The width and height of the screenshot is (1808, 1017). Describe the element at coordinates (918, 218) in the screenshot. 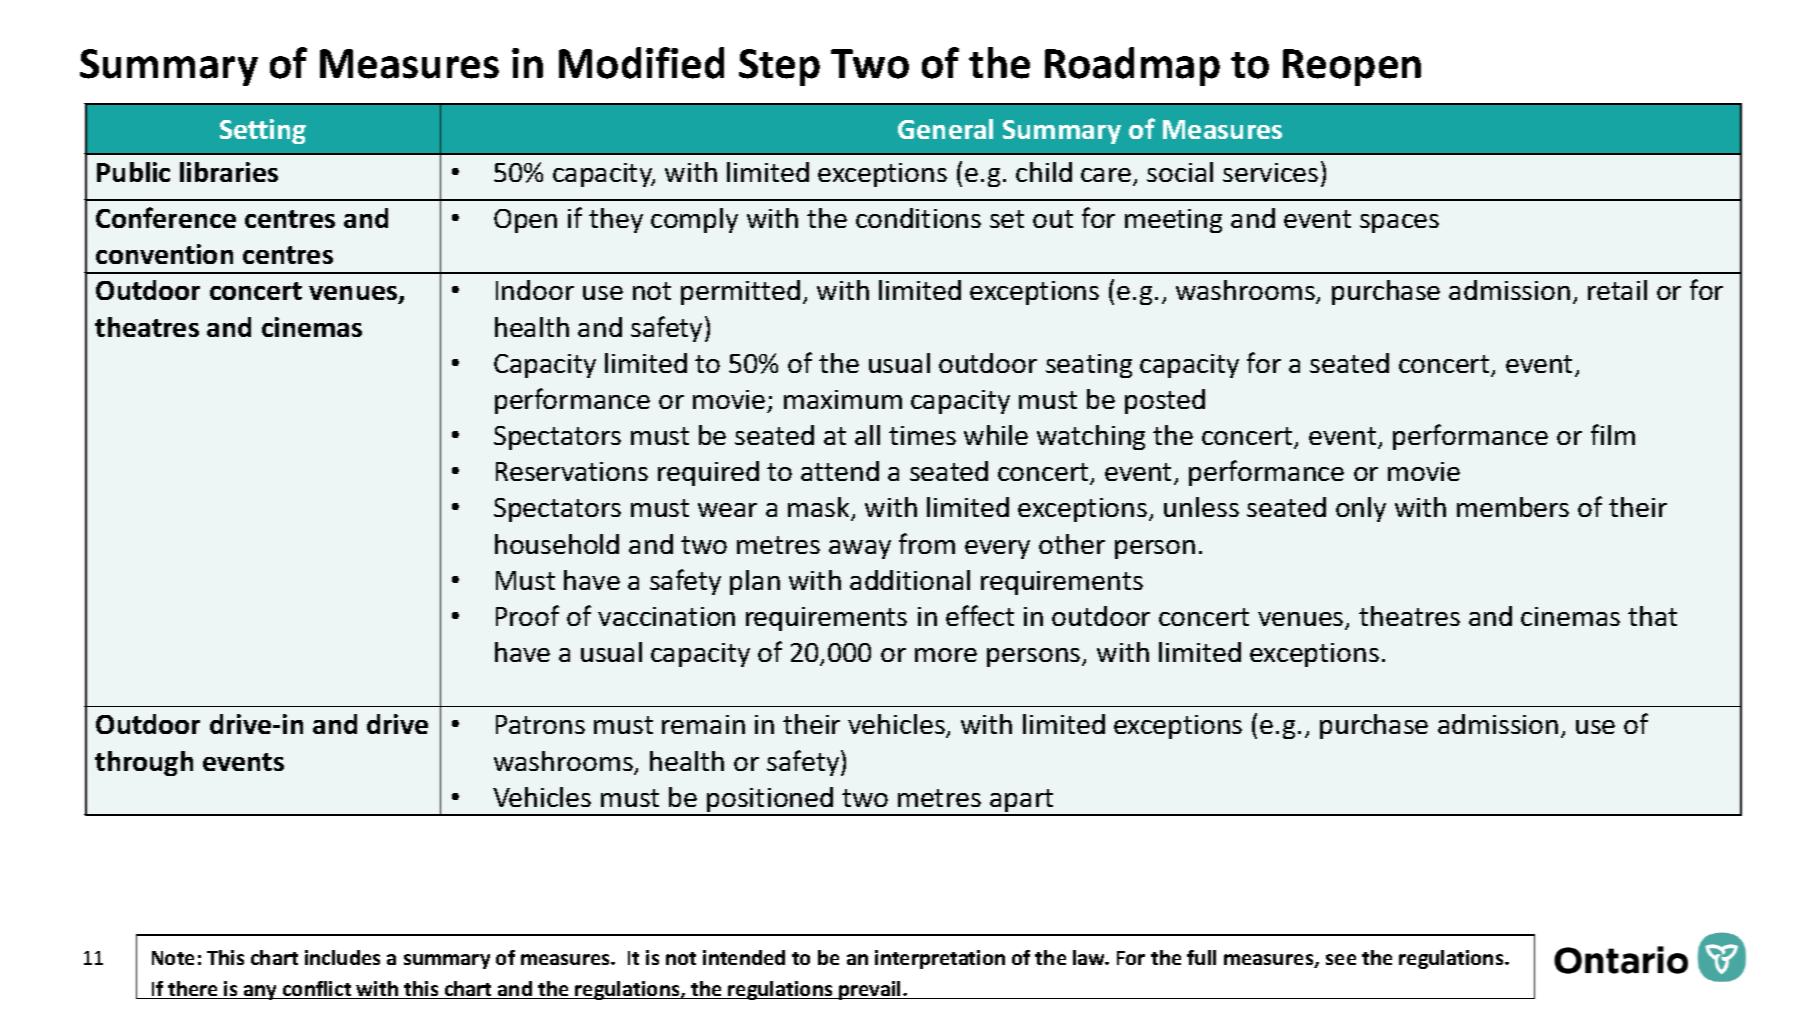

I see `conditions` at that location.
